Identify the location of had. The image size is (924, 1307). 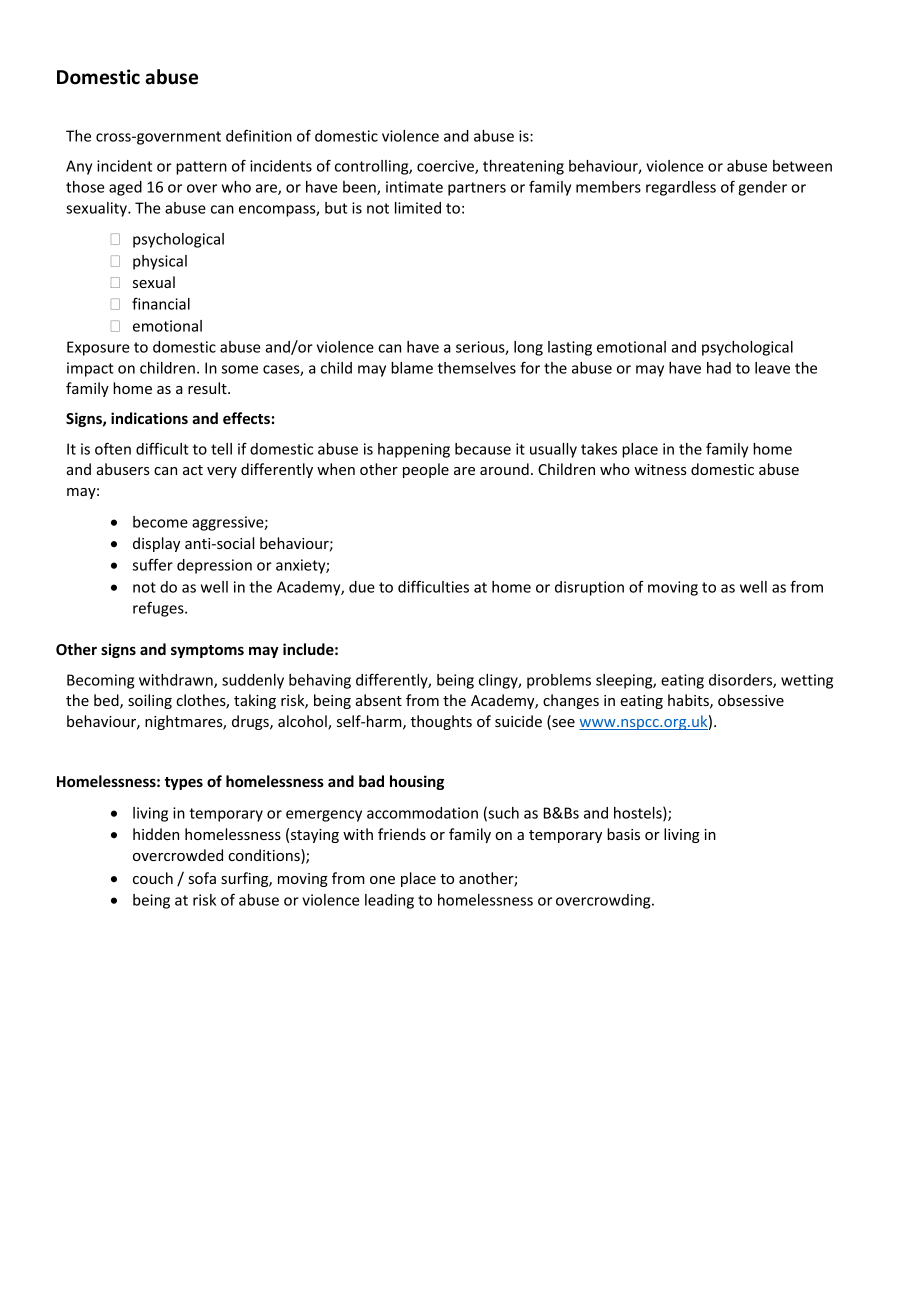
(719, 368).
